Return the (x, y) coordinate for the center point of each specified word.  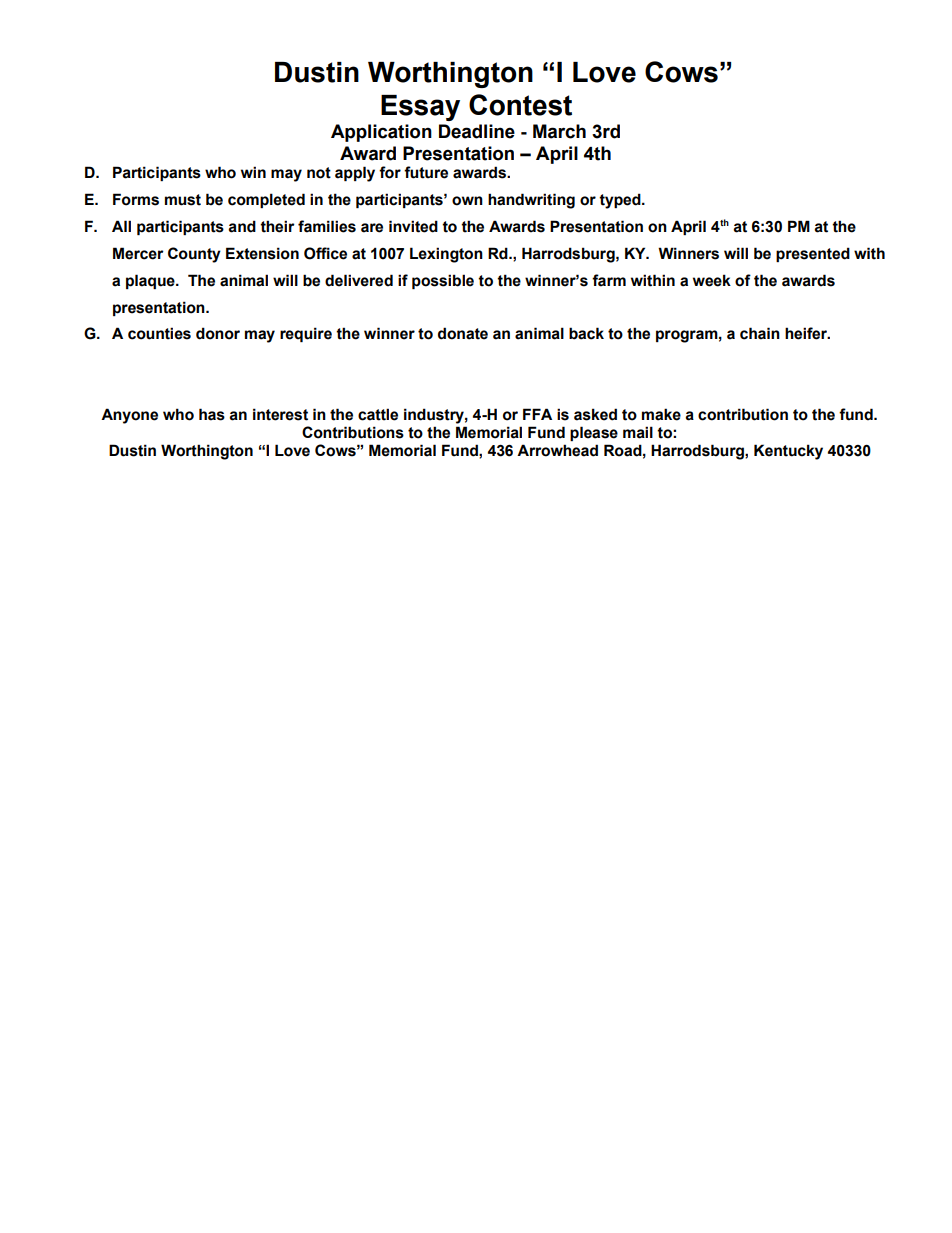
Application (381, 133)
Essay (420, 108)
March (559, 131)
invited (413, 226)
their (277, 226)
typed (621, 201)
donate (463, 333)
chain (760, 333)
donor (218, 333)
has (212, 414)
